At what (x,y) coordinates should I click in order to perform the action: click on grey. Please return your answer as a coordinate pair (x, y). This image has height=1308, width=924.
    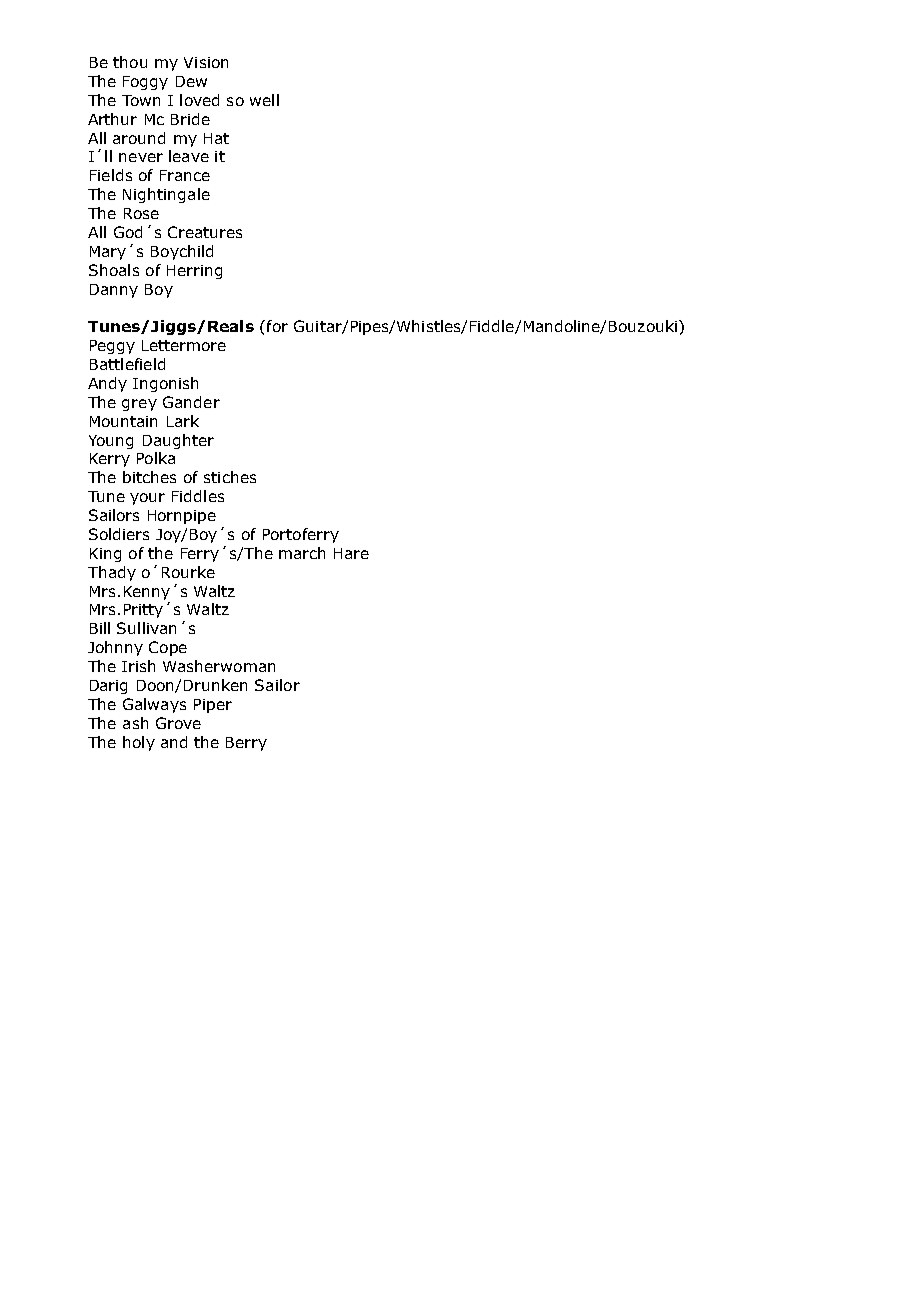
    Looking at the image, I should click on (139, 405).
